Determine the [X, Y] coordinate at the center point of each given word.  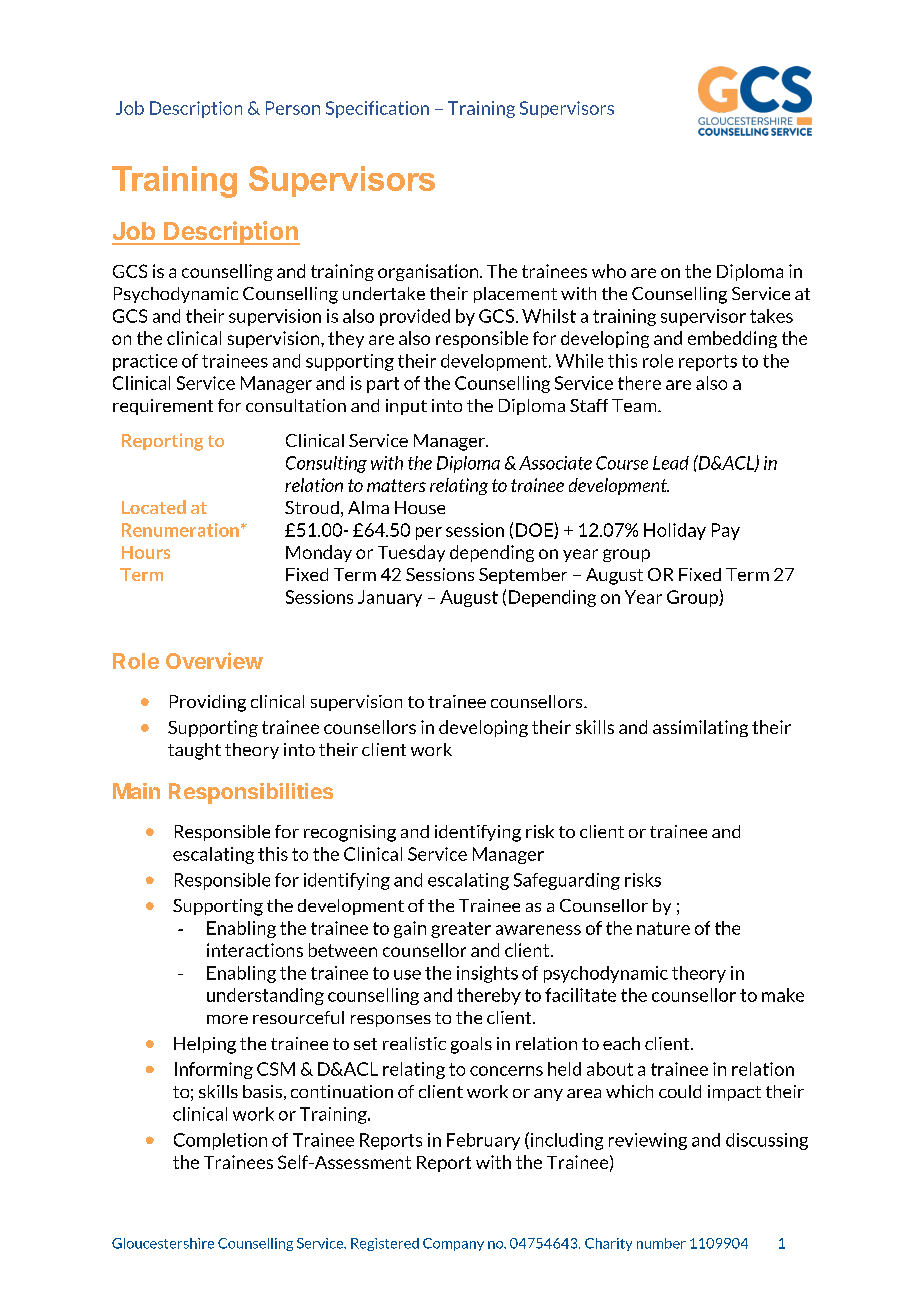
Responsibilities [251, 793]
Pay [726, 531]
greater [461, 930]
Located [154, 507]
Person [293, 108]
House [420, 507]
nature [663, 928]
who [609, 271]
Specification [377, 109]
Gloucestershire [163, 1243]
